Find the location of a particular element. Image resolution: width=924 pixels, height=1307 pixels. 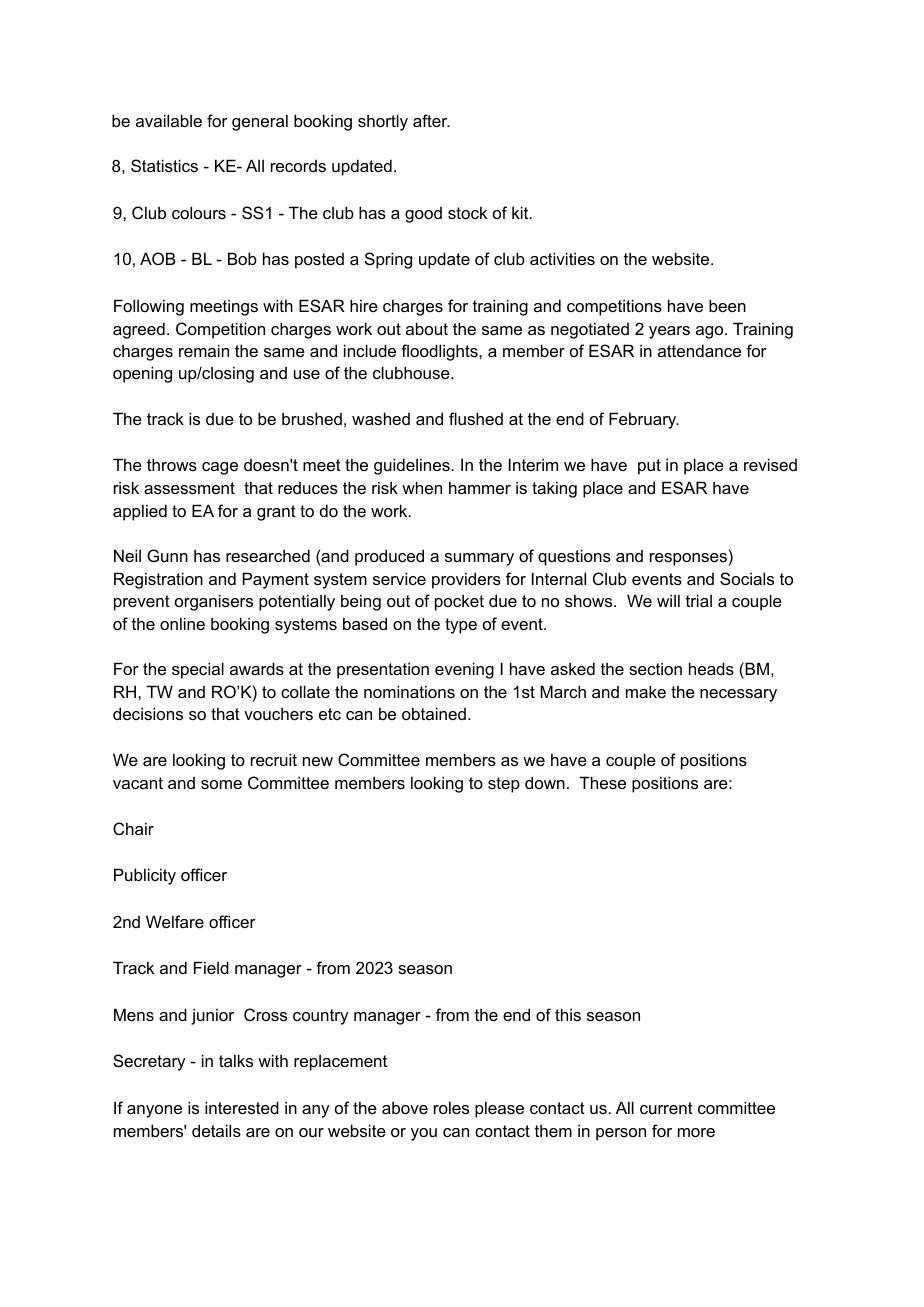

roles is located at coordinates (451, 1107).
